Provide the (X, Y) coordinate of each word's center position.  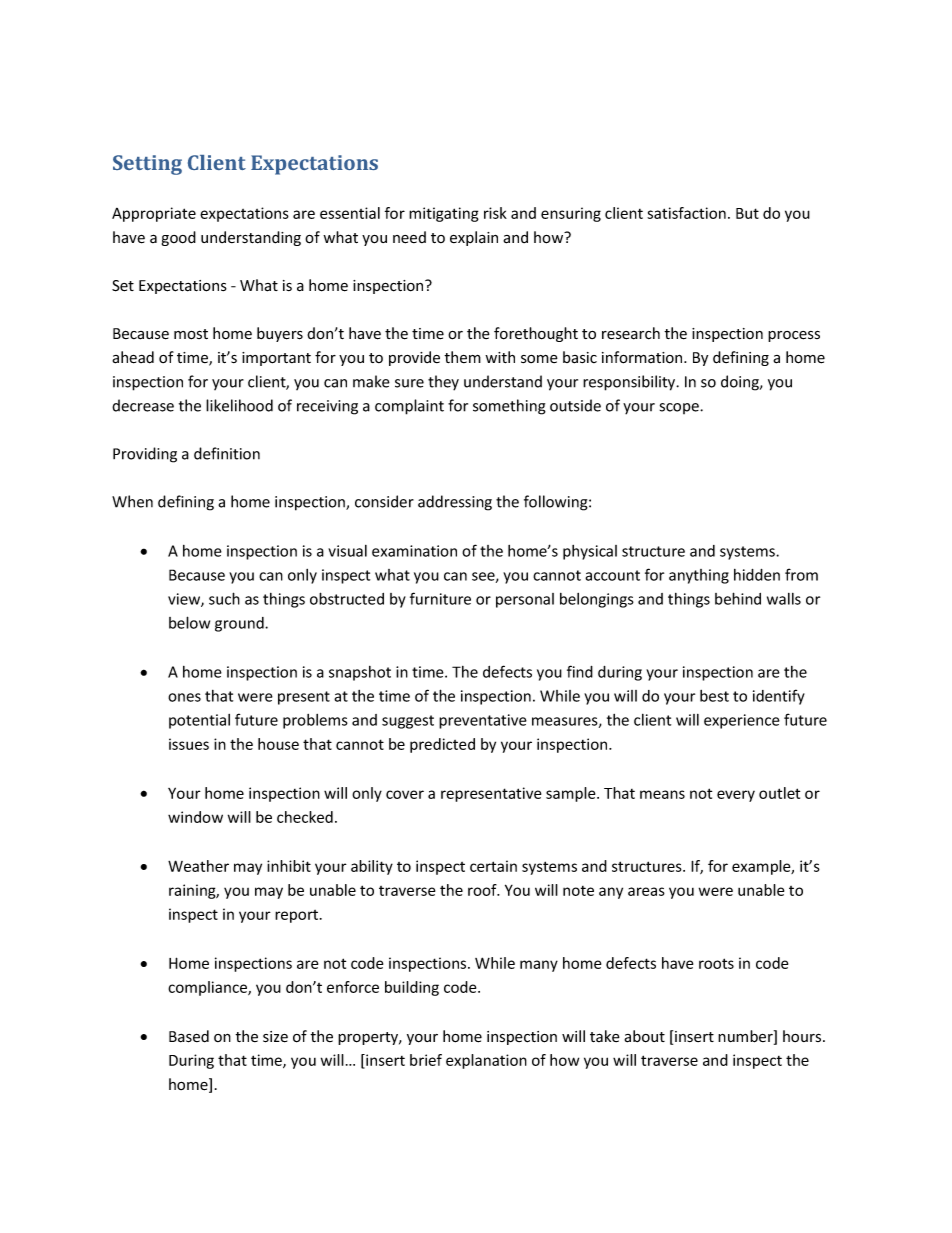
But (747, 213)
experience (742, 721)
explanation (486, 1061)
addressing (455, 503)
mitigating (444, 214)
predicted (442, 745)
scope (680, 408)
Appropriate (154, 214)
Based (189, 1036)
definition (227, 453)
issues (189, 744)
